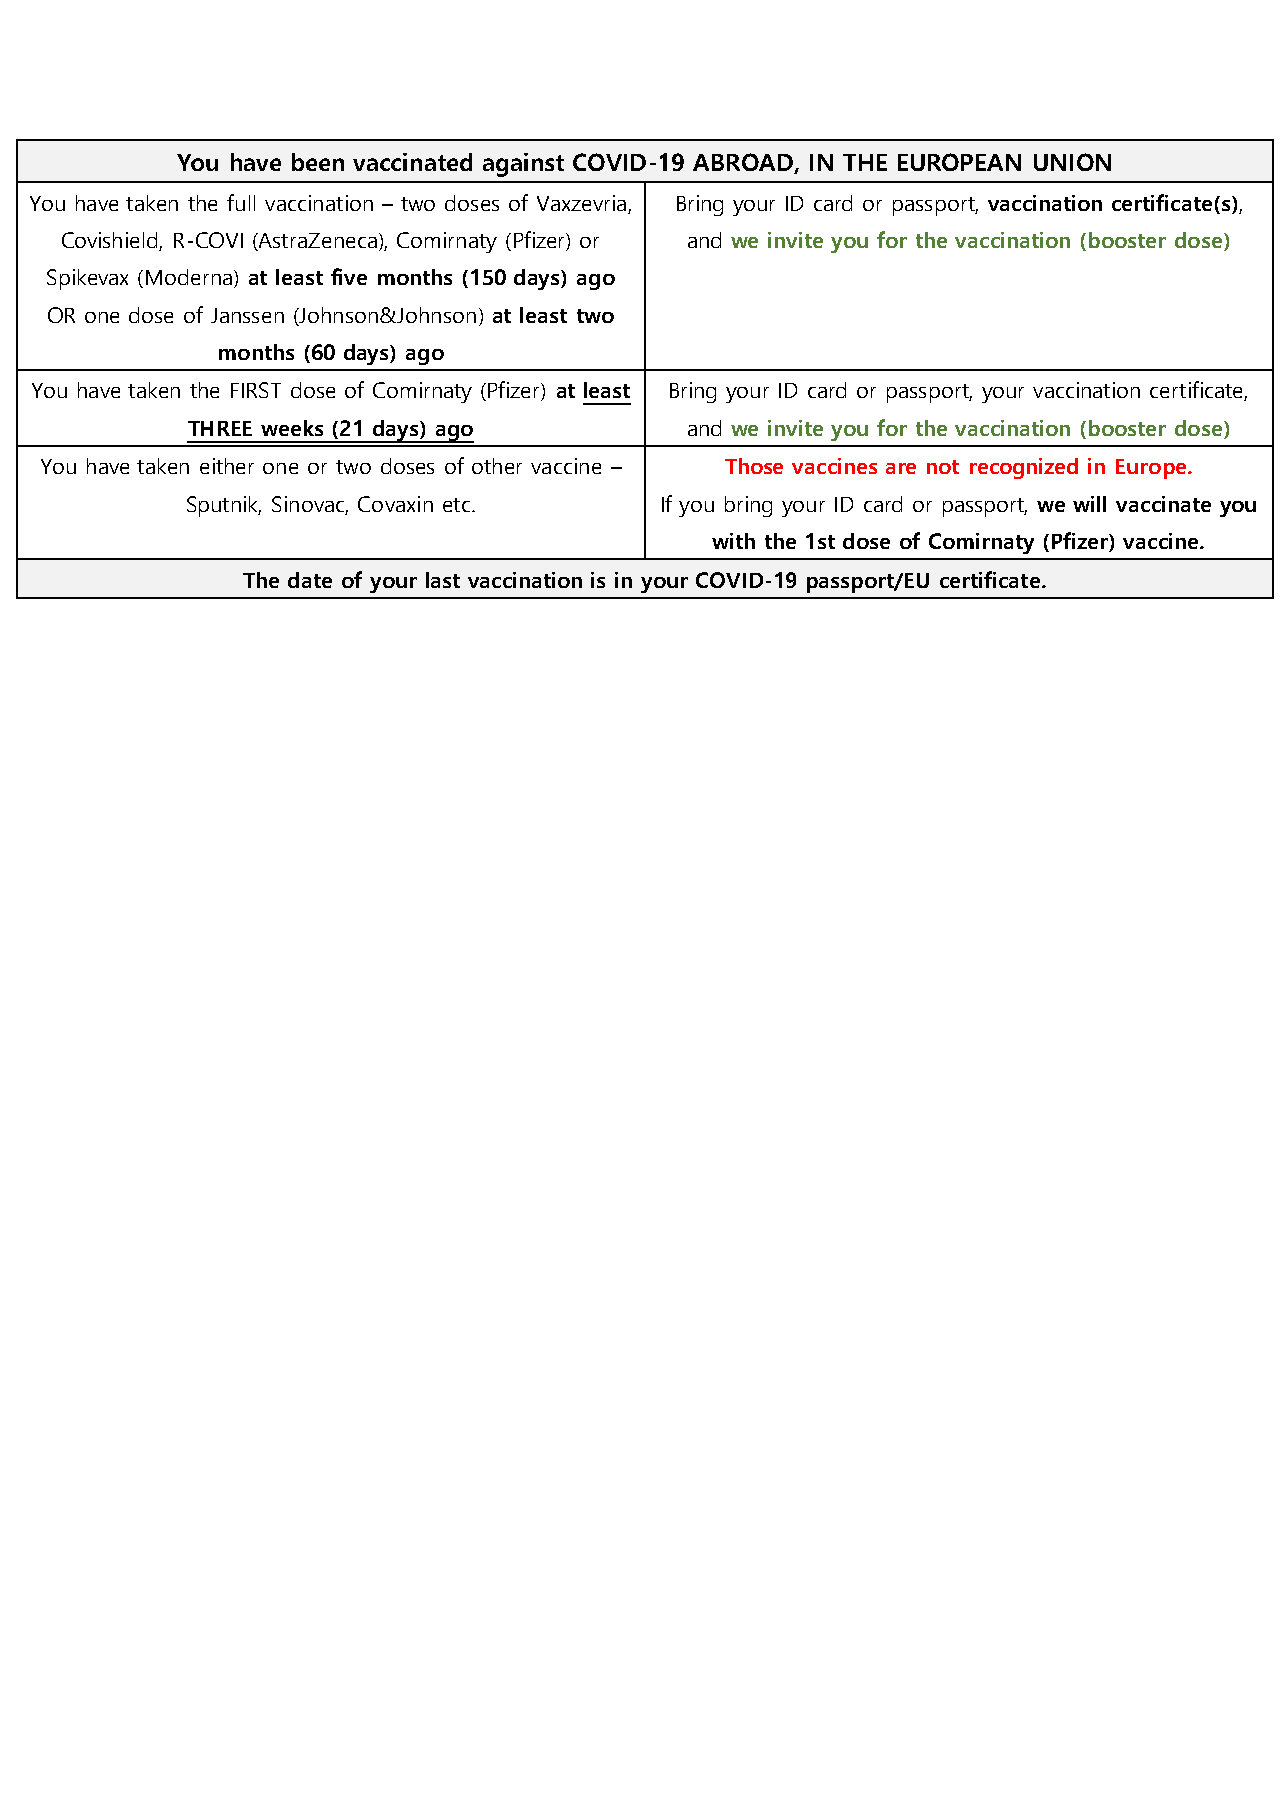  What do you see at coordinates (943, 467) in the document?
I see `not` at bounding box center [943, 467].
